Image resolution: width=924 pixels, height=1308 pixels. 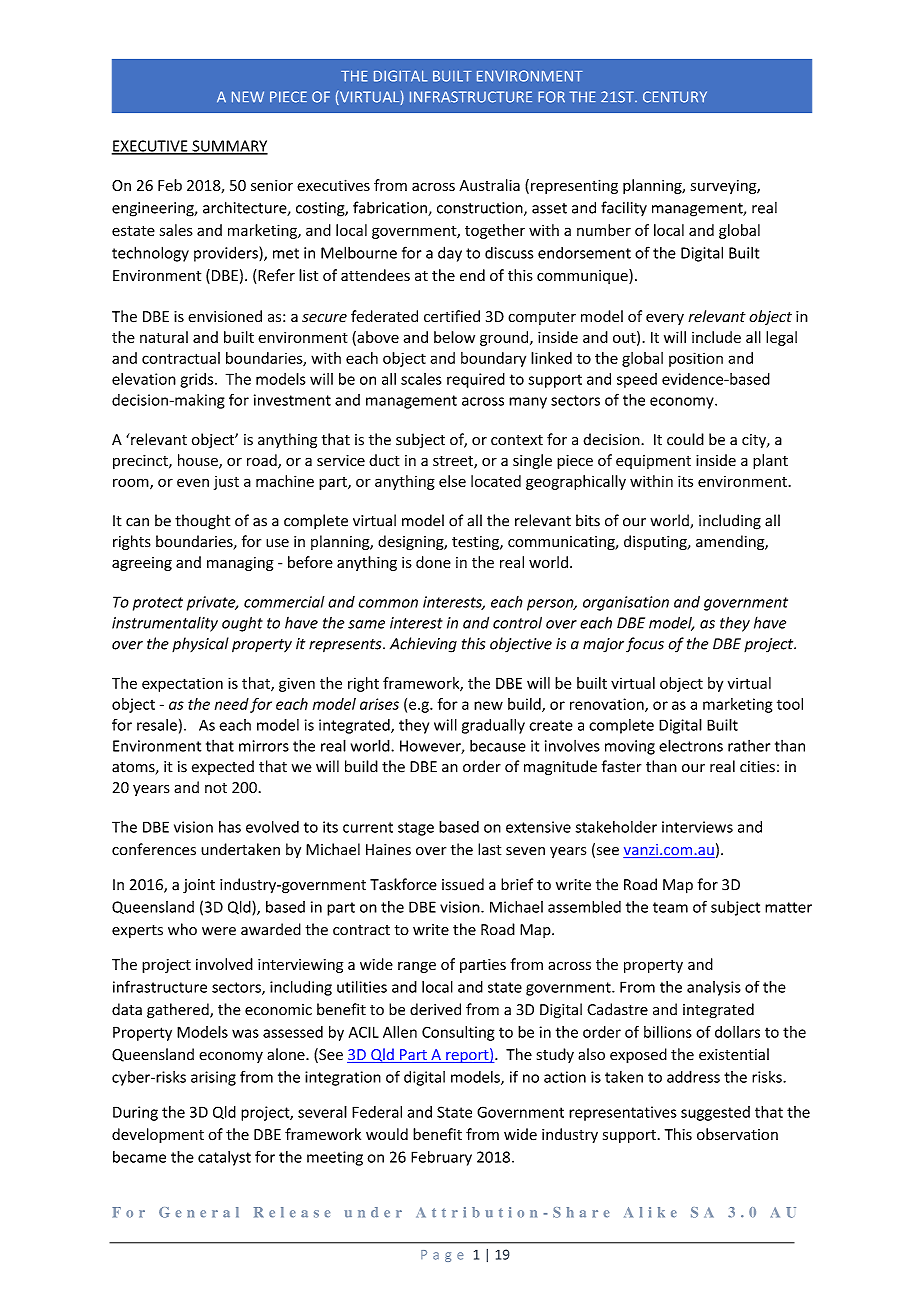 What do you see at coordinates (224, 1158) in the screenshot?
I see `catalyst` at bounding box center [224, 1158].
